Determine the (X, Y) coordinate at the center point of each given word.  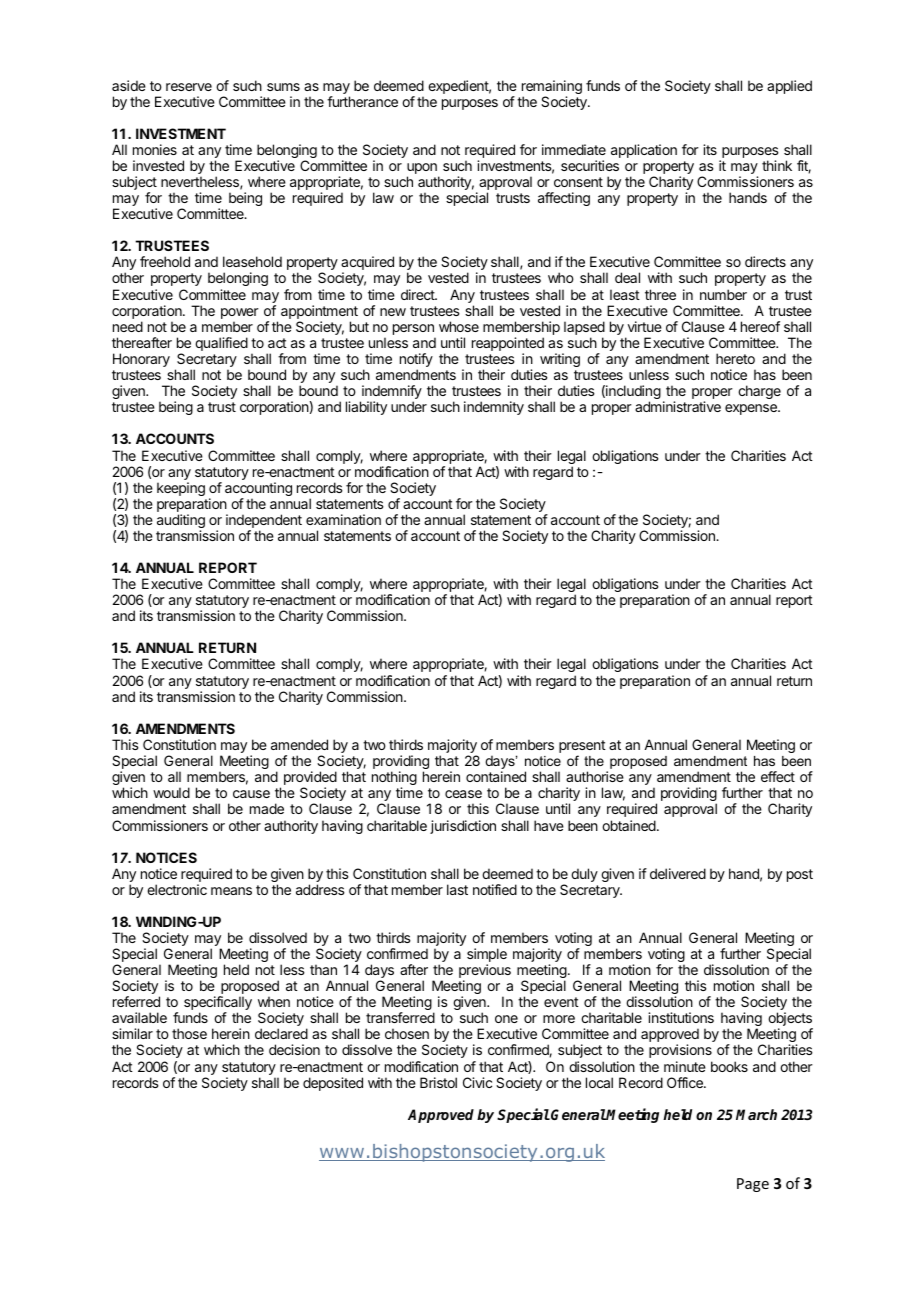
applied (789, 87)
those (189, 1033)
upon (423, 170)
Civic (477, 1082)
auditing (181, 522)
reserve (189, 87)
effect (778, 776)
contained (496, 776)
